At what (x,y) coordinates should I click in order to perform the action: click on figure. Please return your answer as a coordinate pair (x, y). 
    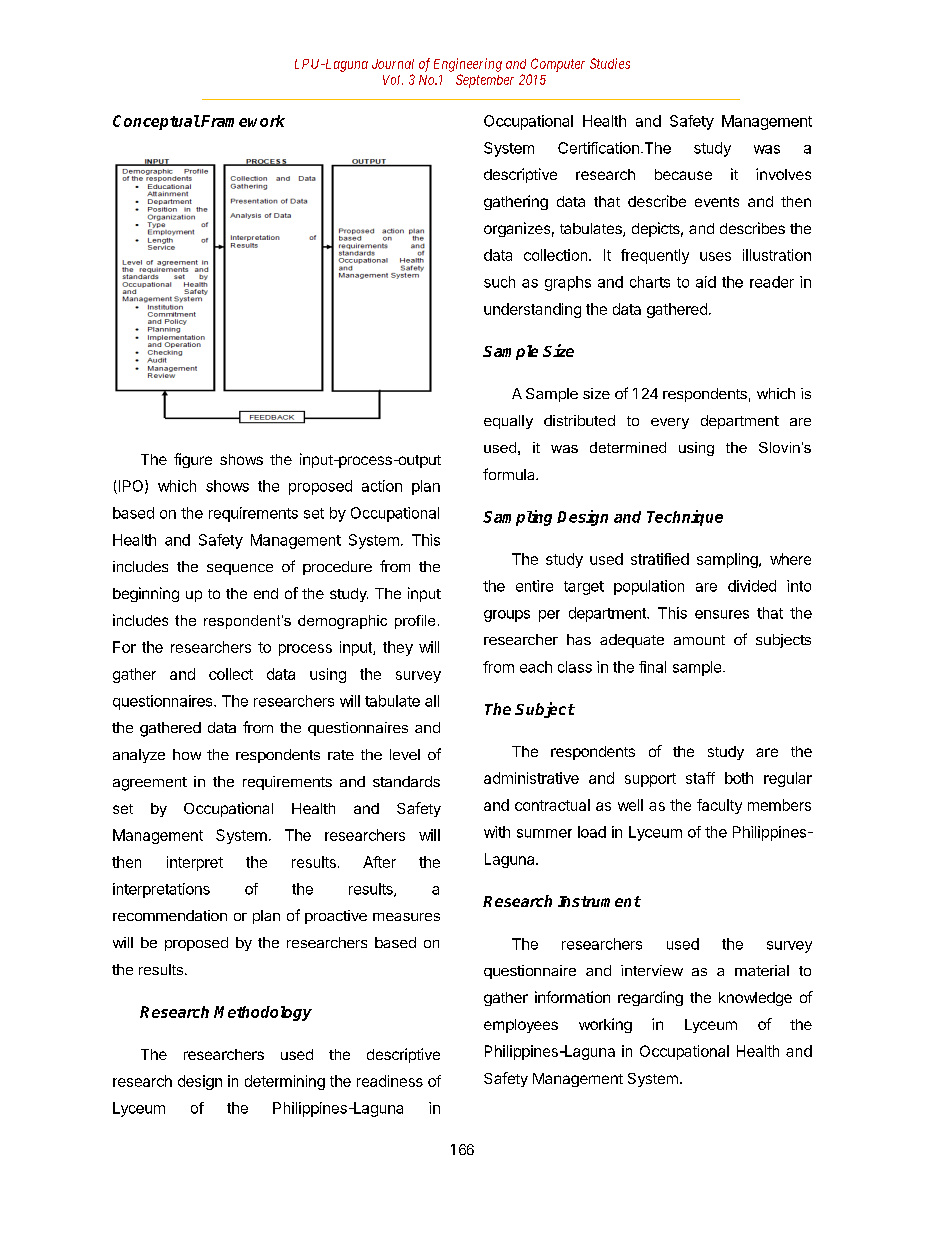
    Looking at the image, I should click on (193, 460).
